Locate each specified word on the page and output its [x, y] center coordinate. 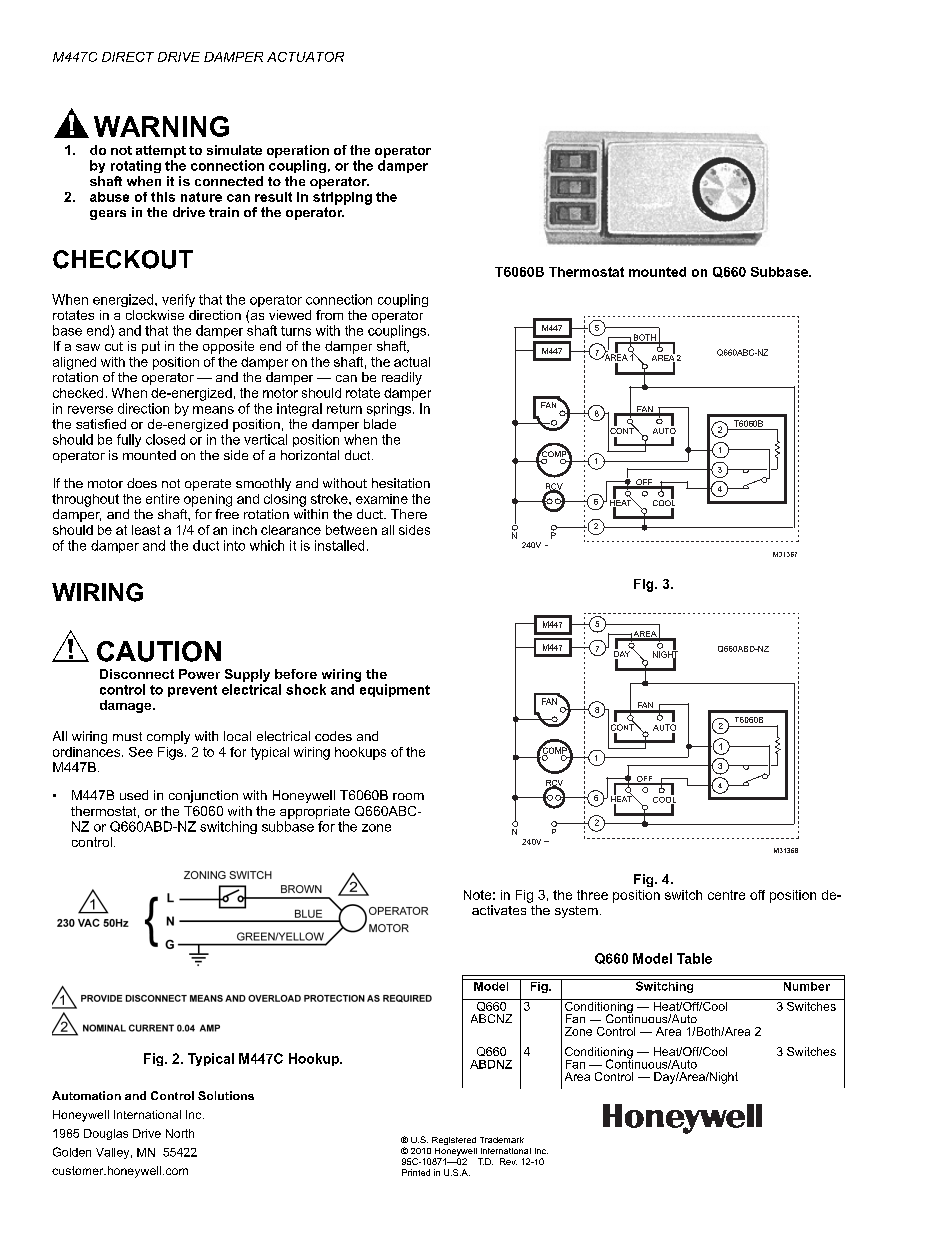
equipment [395, 690]
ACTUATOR [305, 57]
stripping [342, 198]
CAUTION [159, 651]
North [180, 1133]
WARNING [161, 126]
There [409, 514]
